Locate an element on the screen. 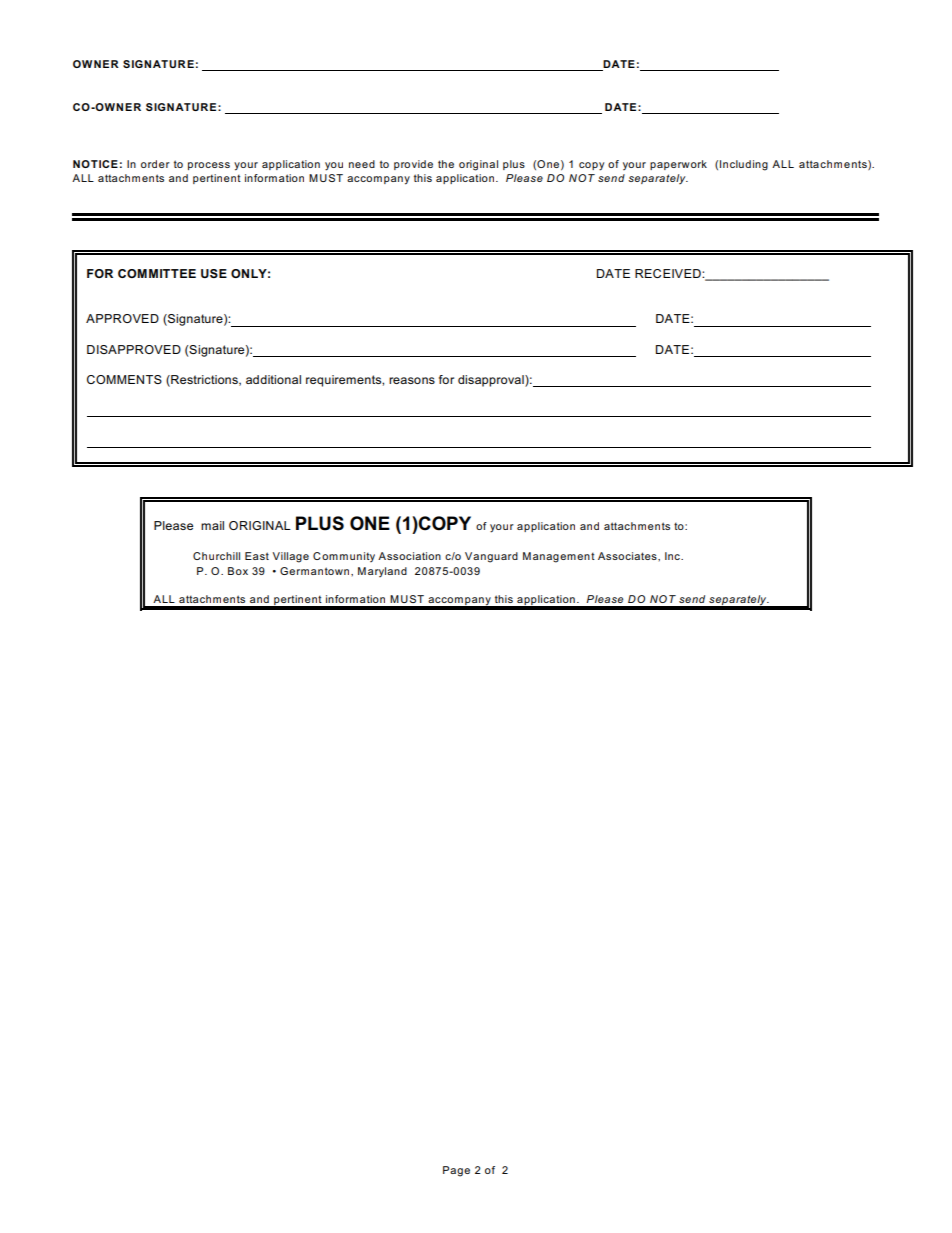 The image size is (952, 1233). Including is located at coordinates (744, 165).
